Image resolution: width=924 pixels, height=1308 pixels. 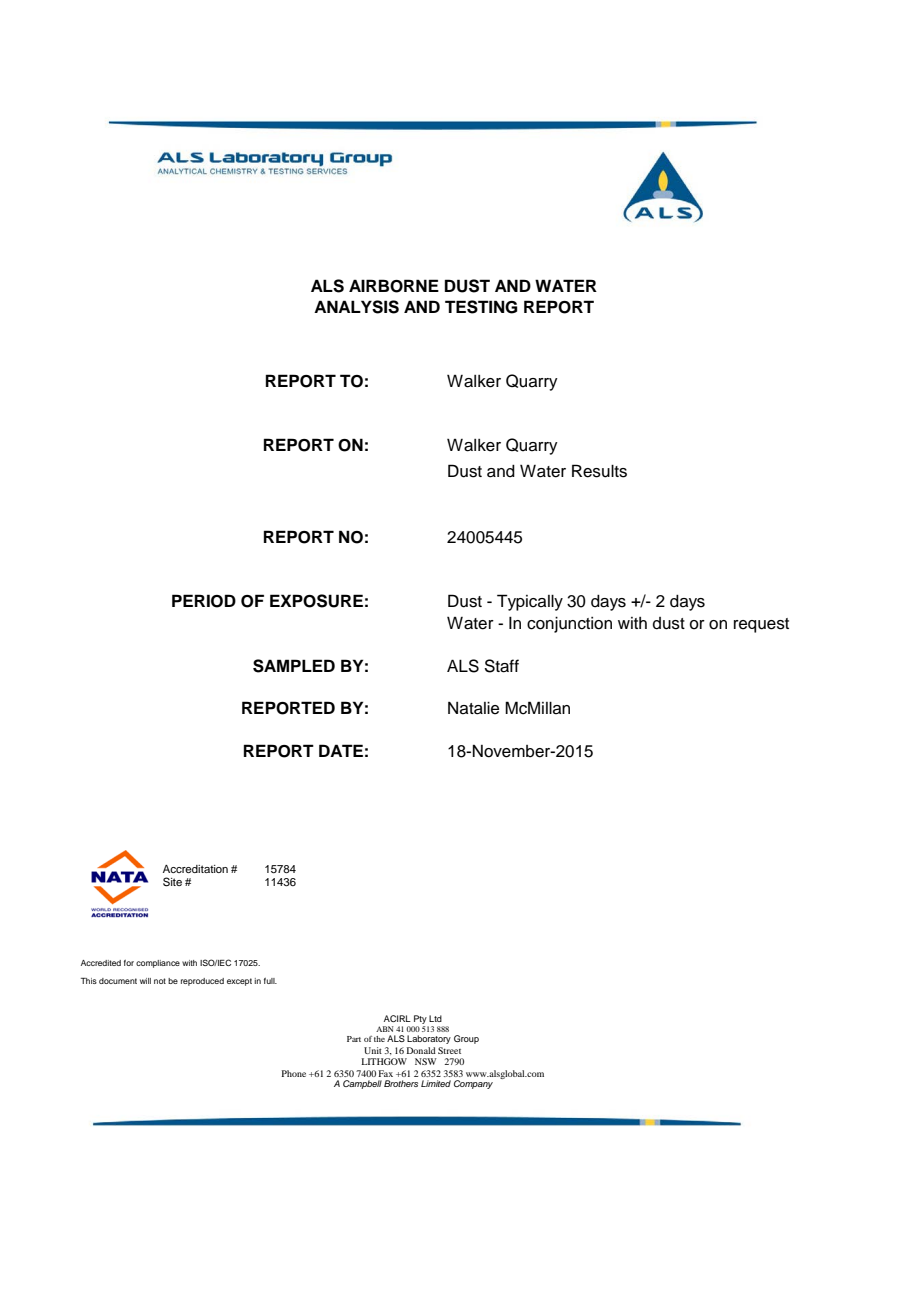 I want to click on Phone, so click(x=294, y=1073).
